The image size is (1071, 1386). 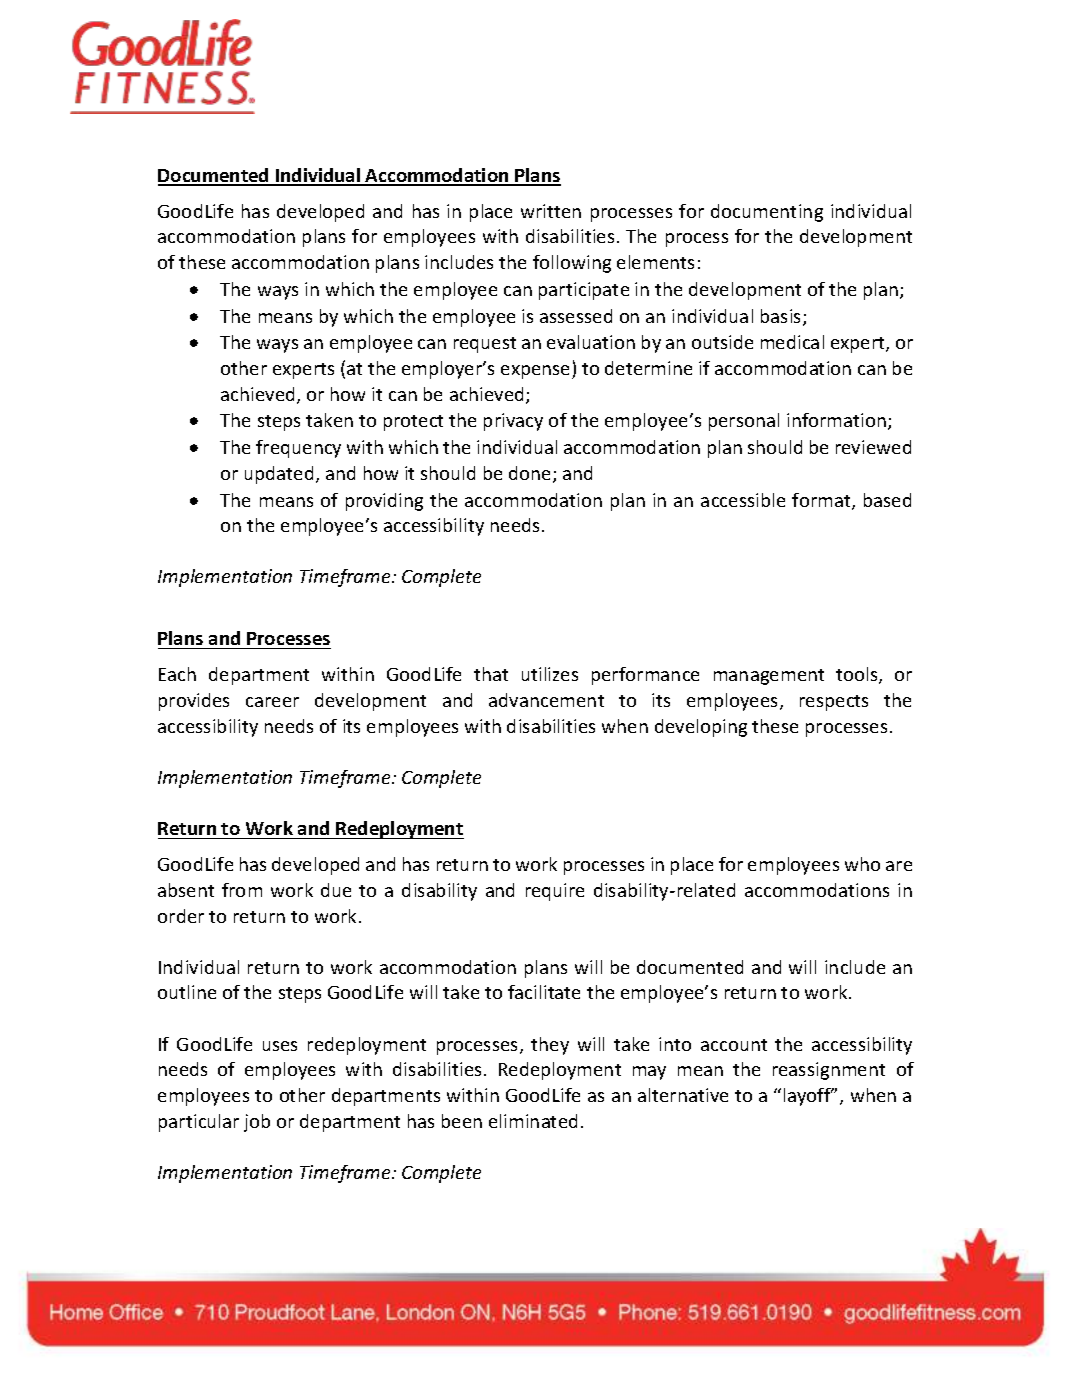 What do you see at coordinates (551, 211) in the screenshot?
I see `written` at bounding box center [551, 211].
